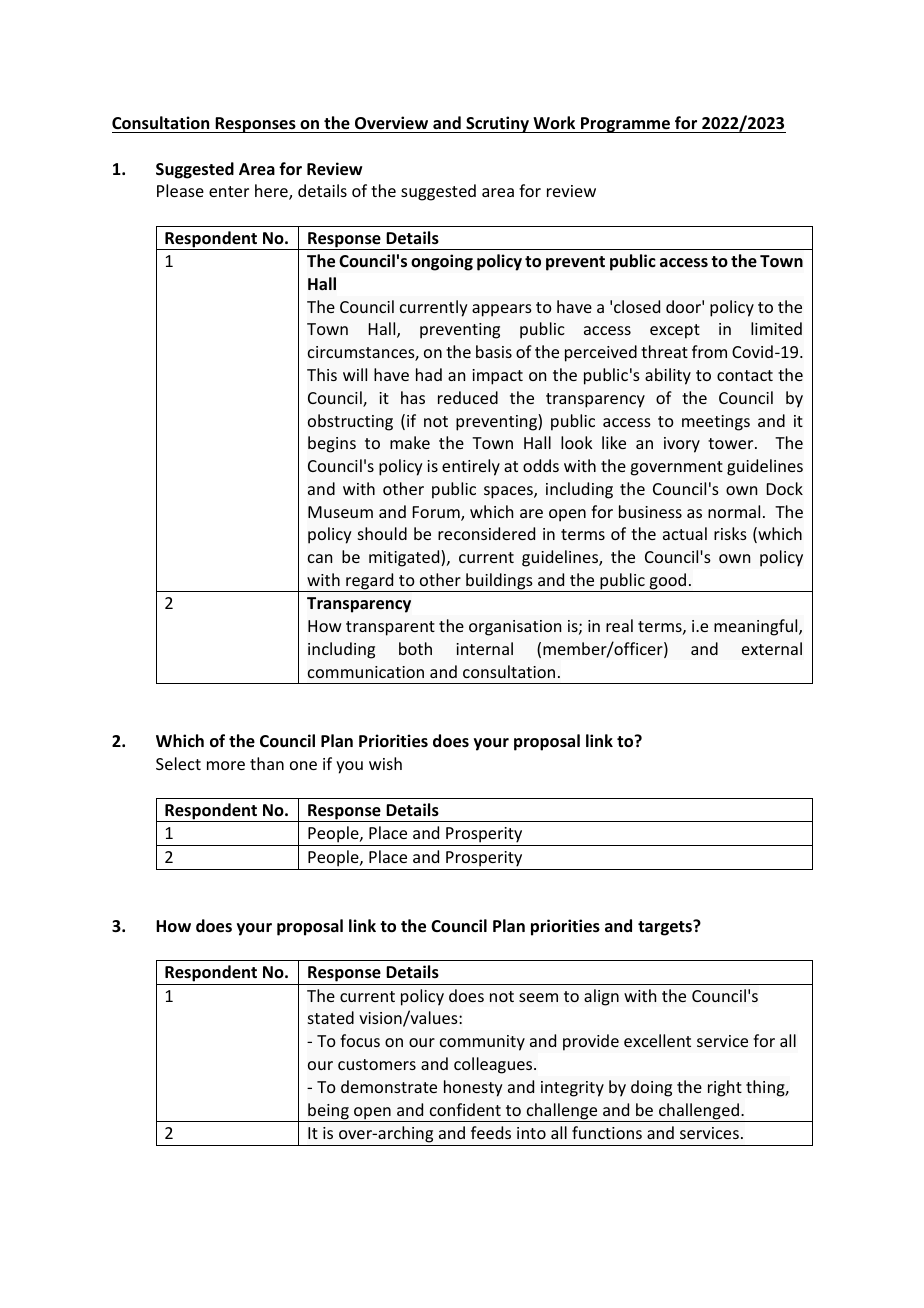  I want to click on external, so click(772, 648).
